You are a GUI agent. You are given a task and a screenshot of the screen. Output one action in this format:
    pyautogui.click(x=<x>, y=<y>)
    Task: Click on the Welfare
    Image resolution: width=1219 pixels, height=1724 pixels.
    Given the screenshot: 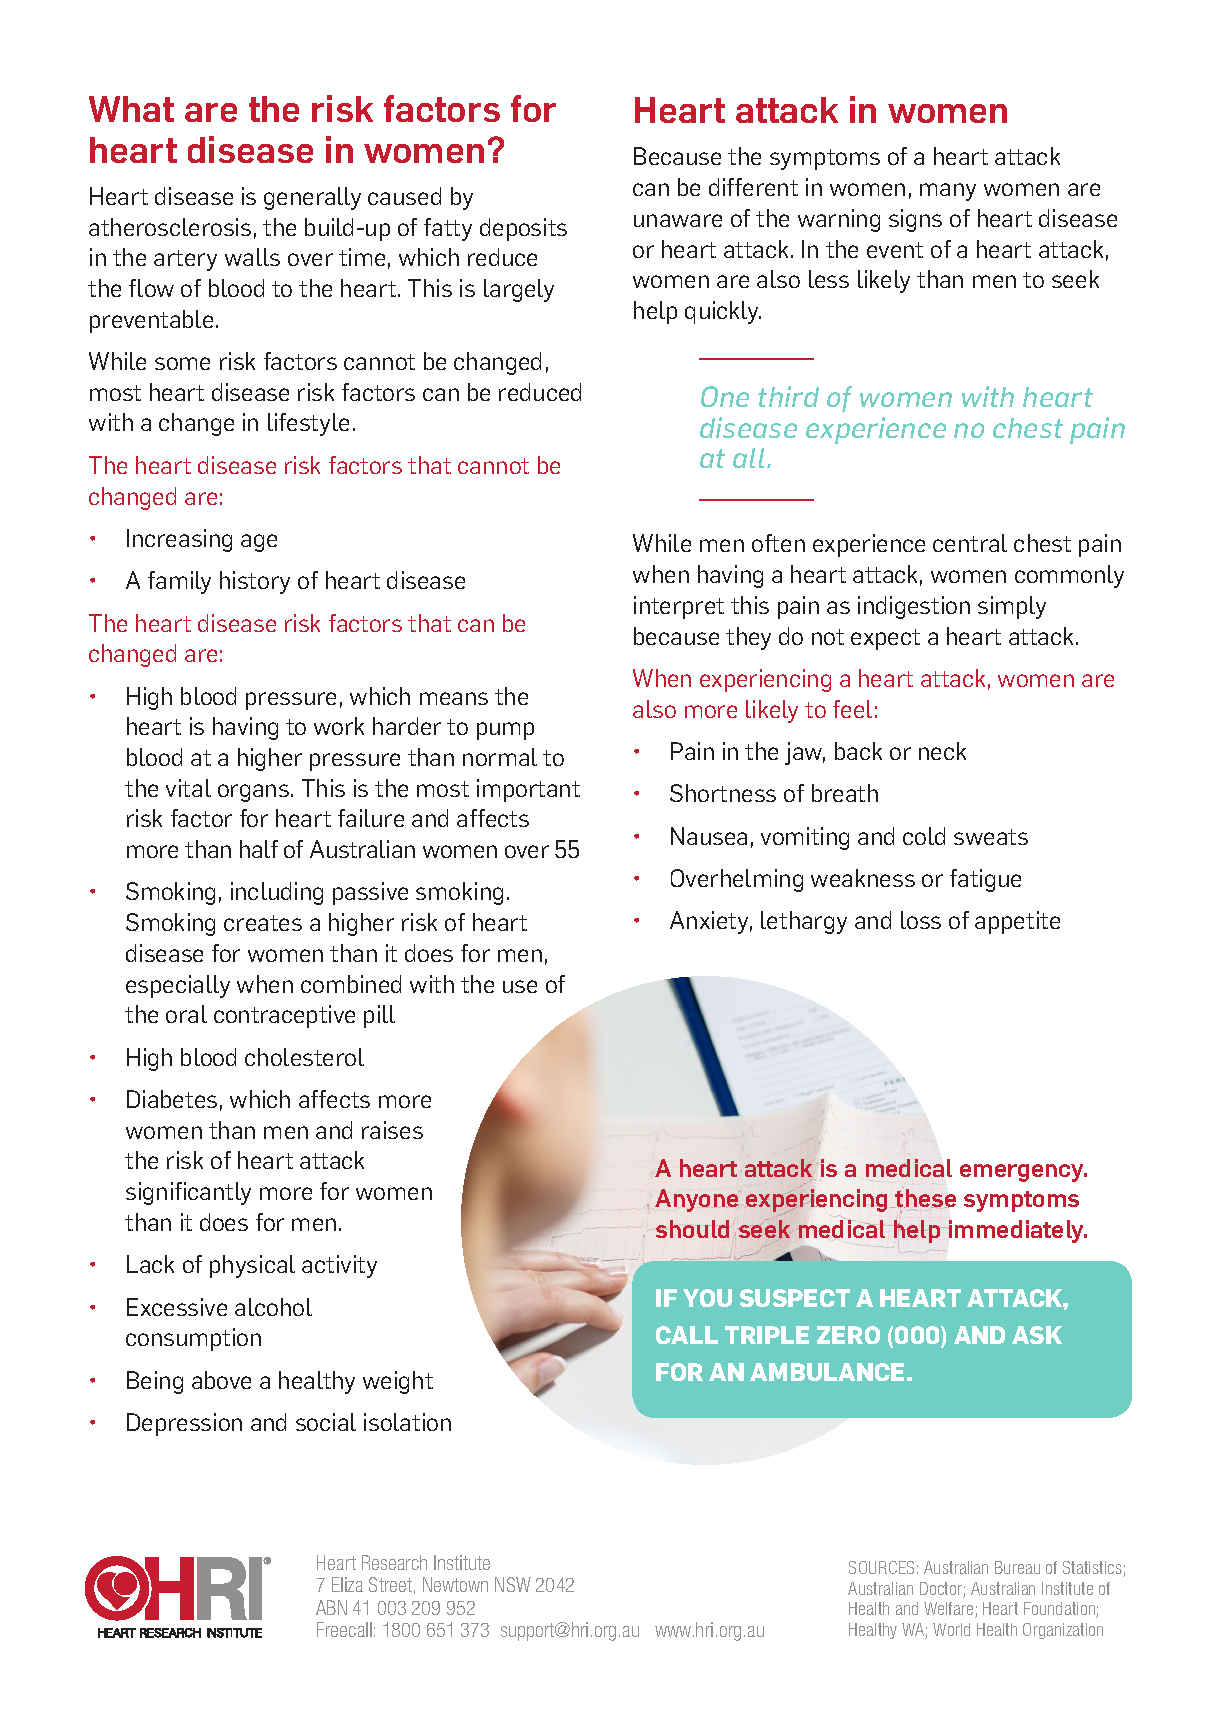 What is the action you would take?
    pyautogui.click(x=950, y=1610)
